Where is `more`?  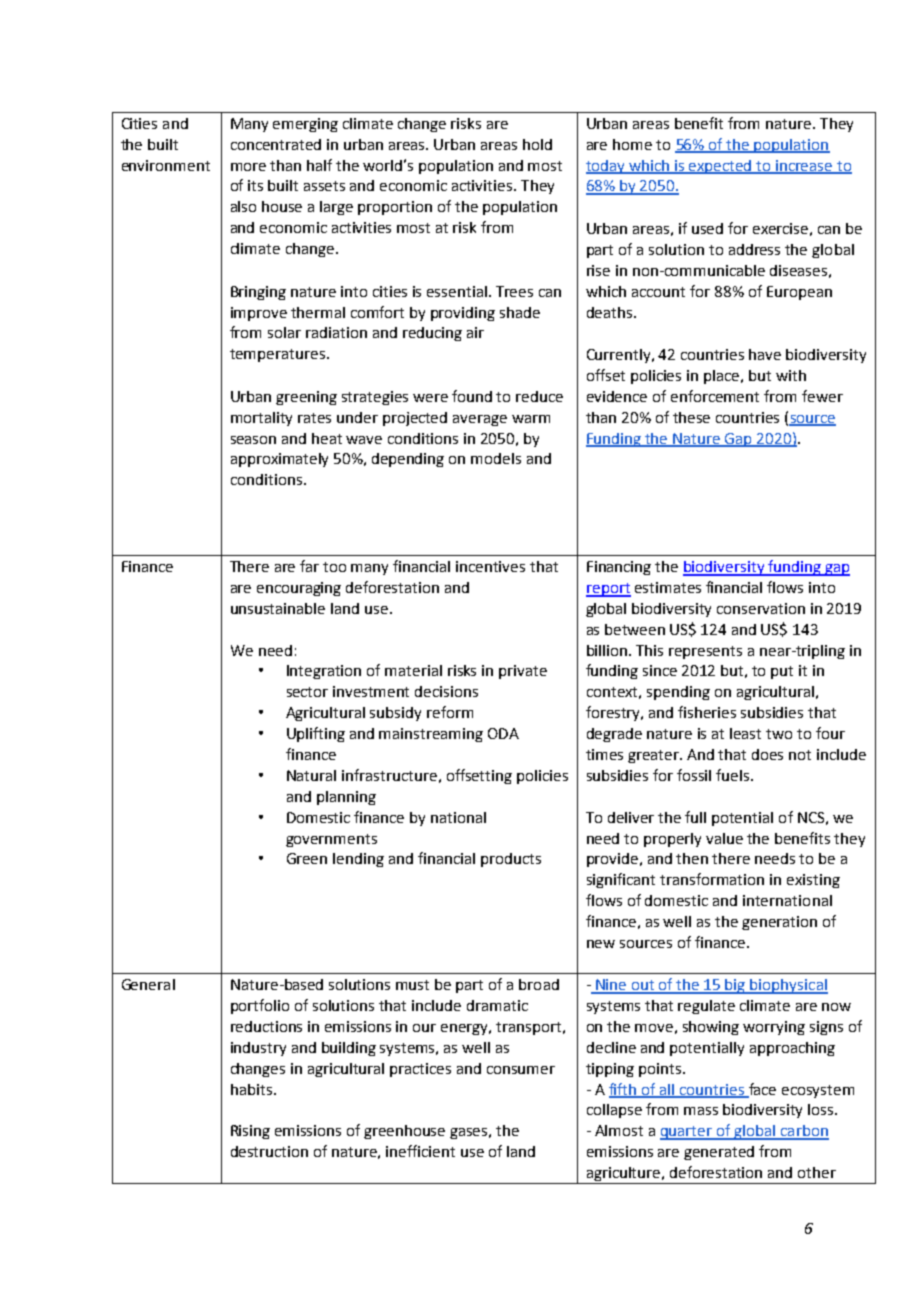
more is located at coordinates (248, 167).
